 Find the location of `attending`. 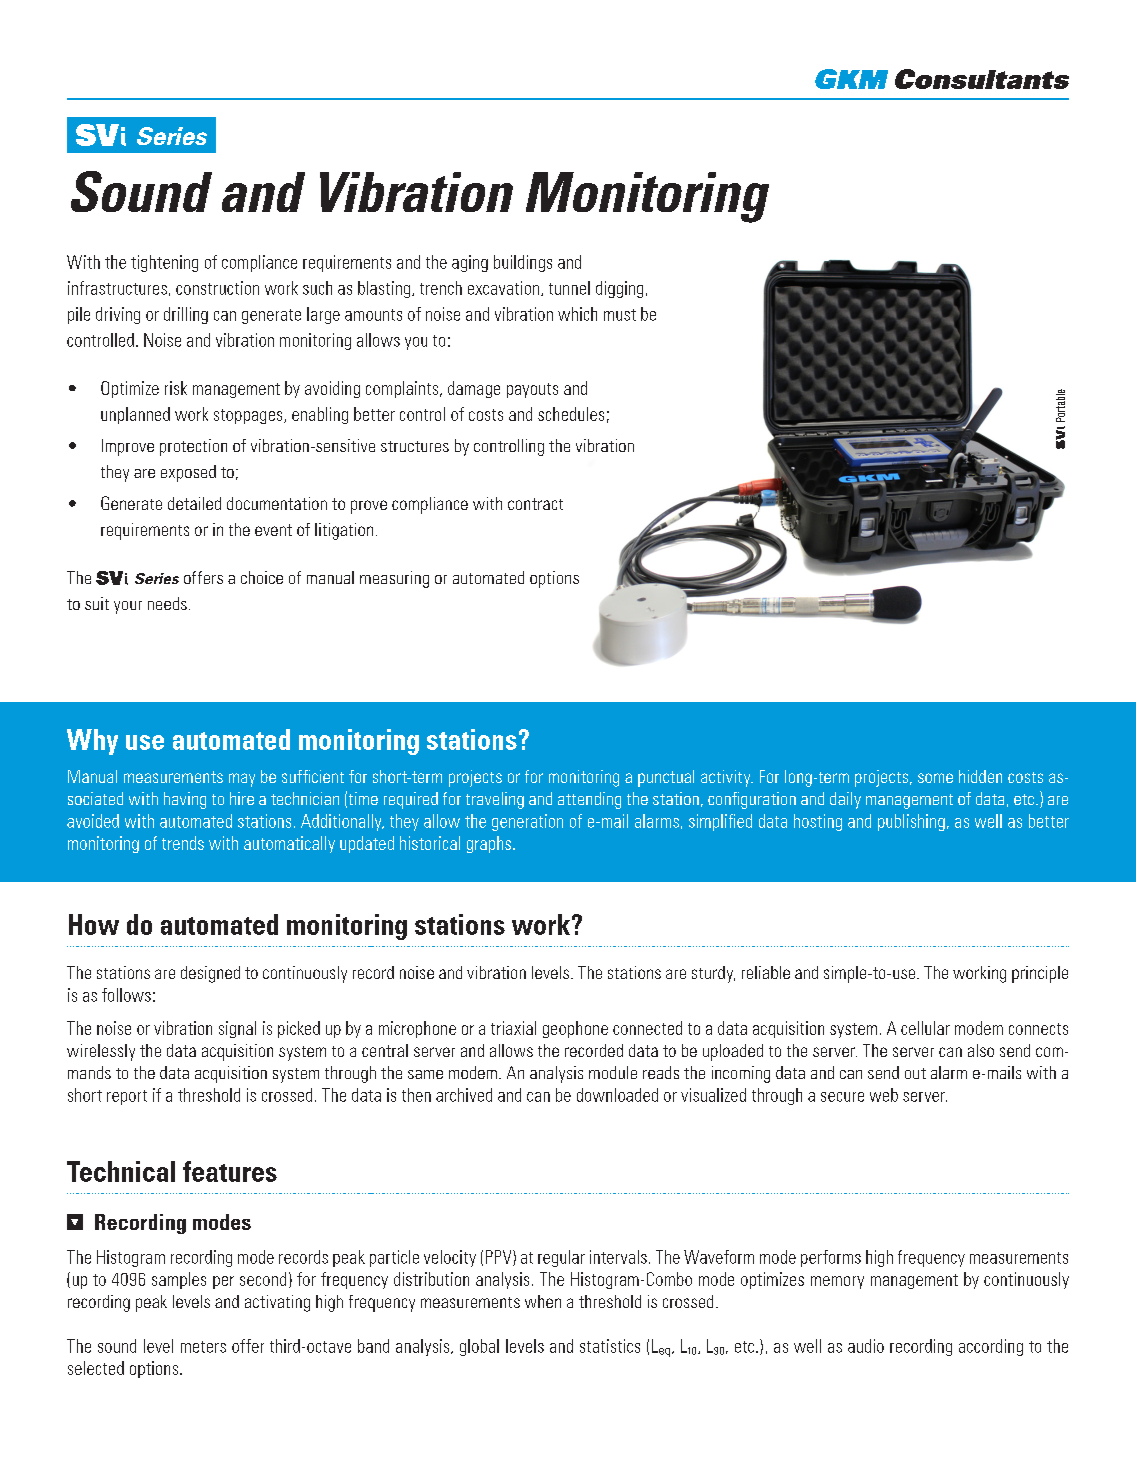

attending is located at coordinates (589, 800).
